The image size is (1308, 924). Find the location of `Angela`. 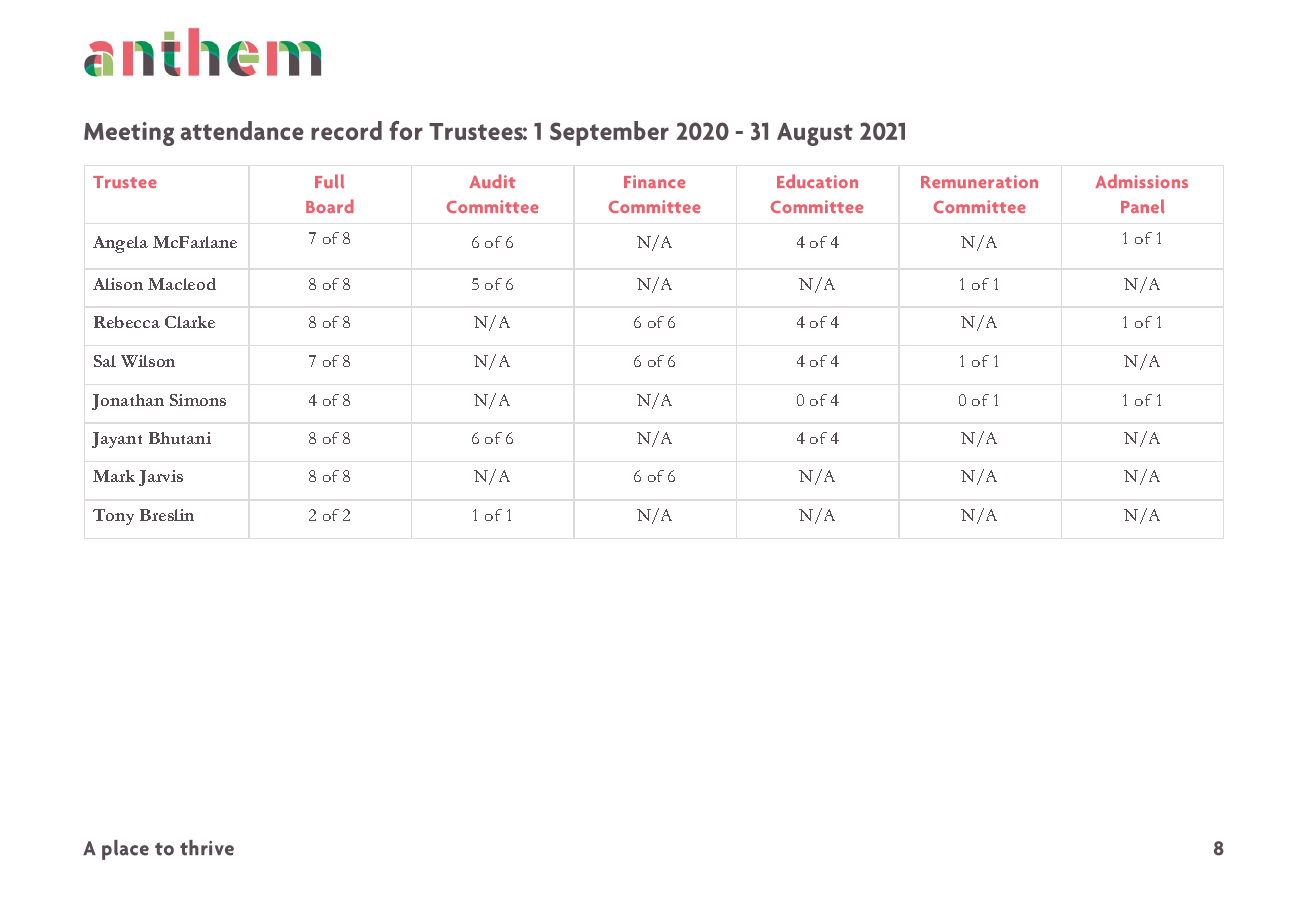

Angela is located at coordinates (120, 244).
